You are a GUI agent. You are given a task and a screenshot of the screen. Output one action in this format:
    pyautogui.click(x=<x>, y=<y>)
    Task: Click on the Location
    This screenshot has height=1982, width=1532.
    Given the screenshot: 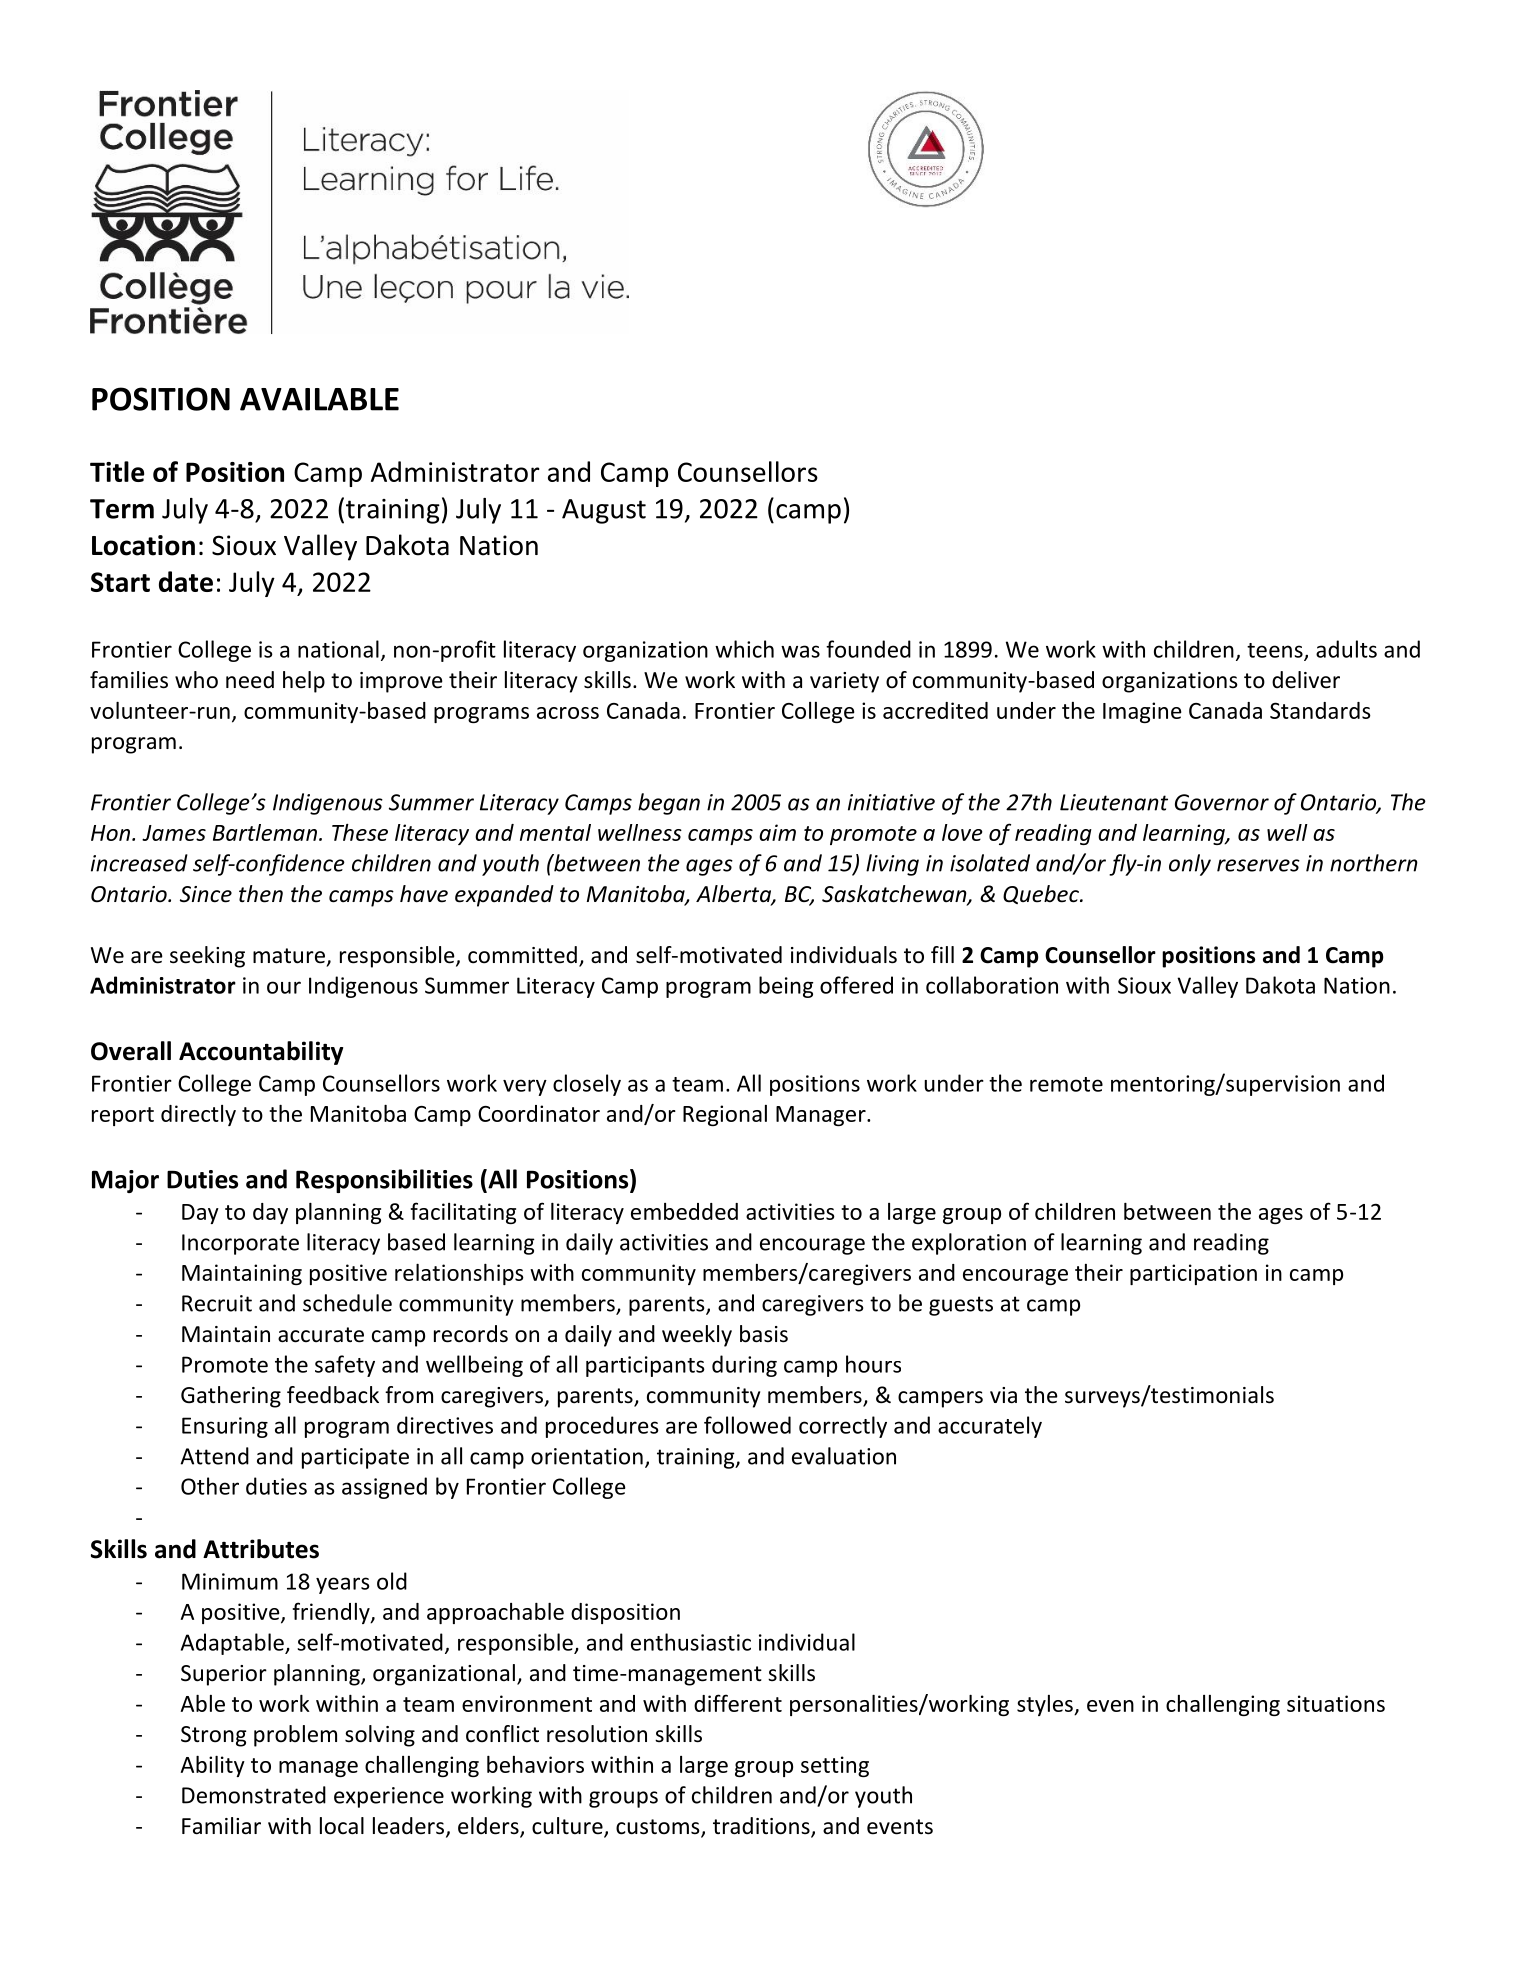 What is the action you would take?
    pyautogui.click(x=143, y=545)
